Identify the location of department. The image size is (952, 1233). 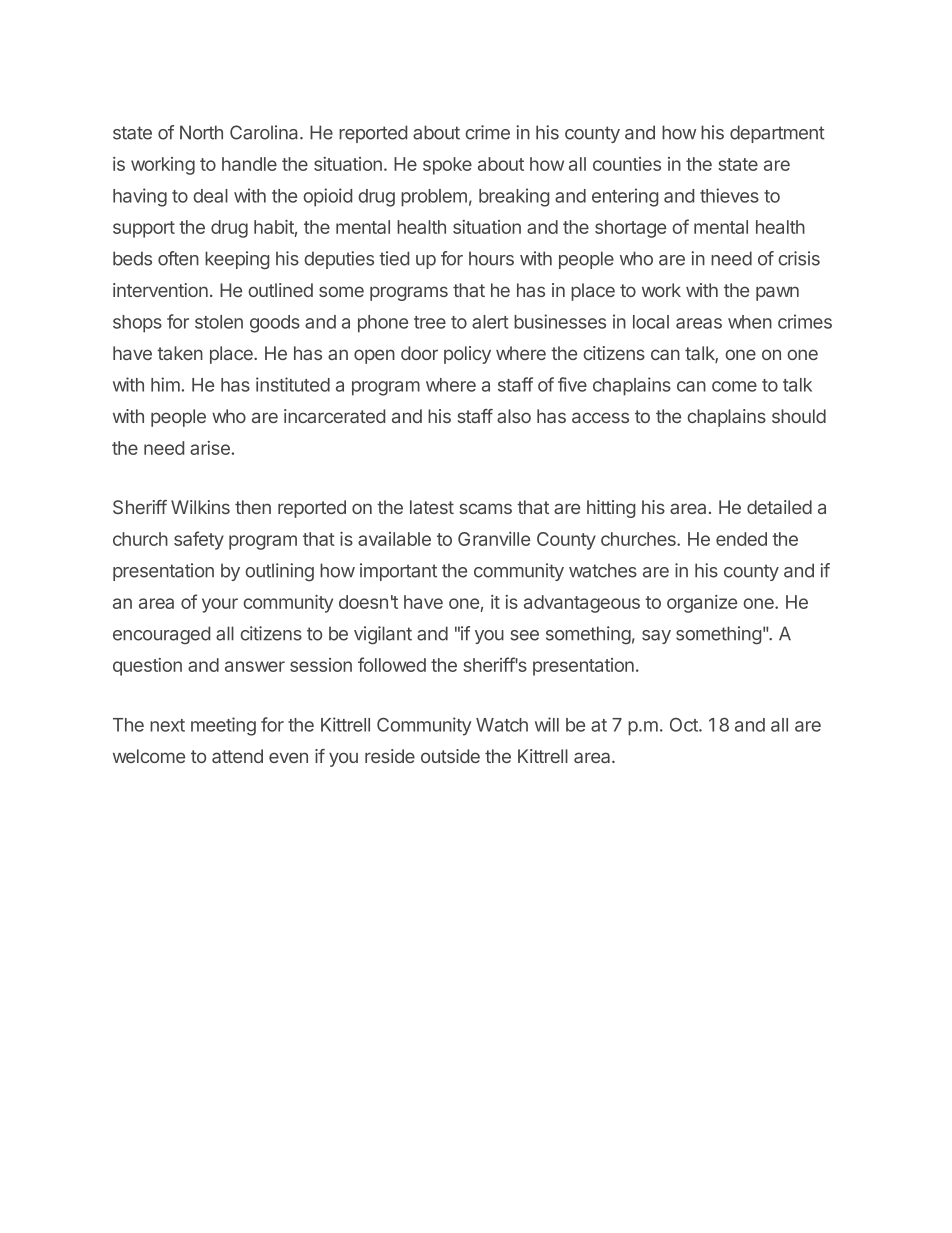
(777, 134).
